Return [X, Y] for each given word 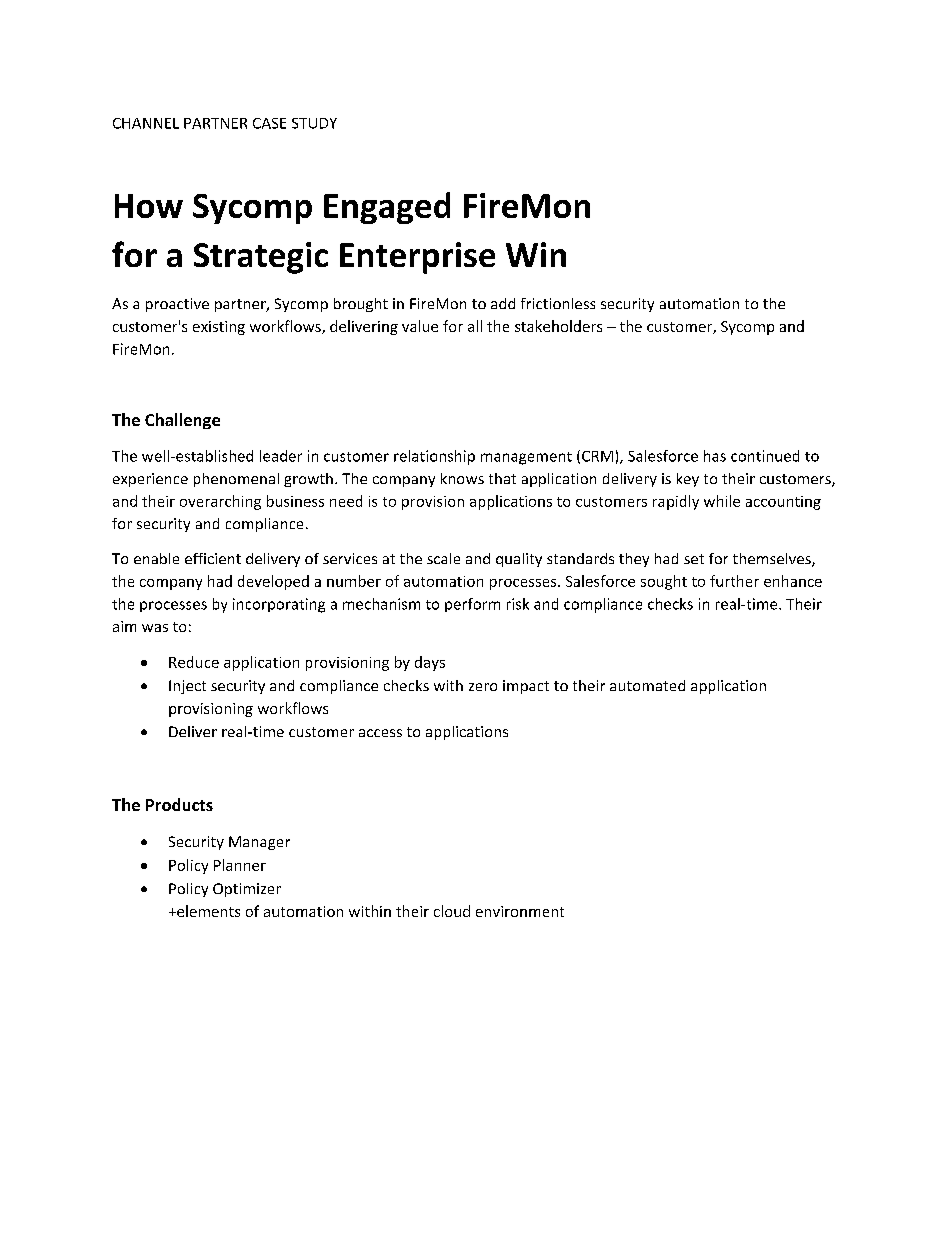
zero [483, 687]
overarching [220, 502]
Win [536, 254]
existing [219, 328]
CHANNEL [146, 123]
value [420, 326]
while [722, 501]
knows [462, 478]
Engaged [387, 208]
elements [207, 911]
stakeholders [558, 326]
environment [520, 911]
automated [647, 685]
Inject [187, 687]
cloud [452, 911]
